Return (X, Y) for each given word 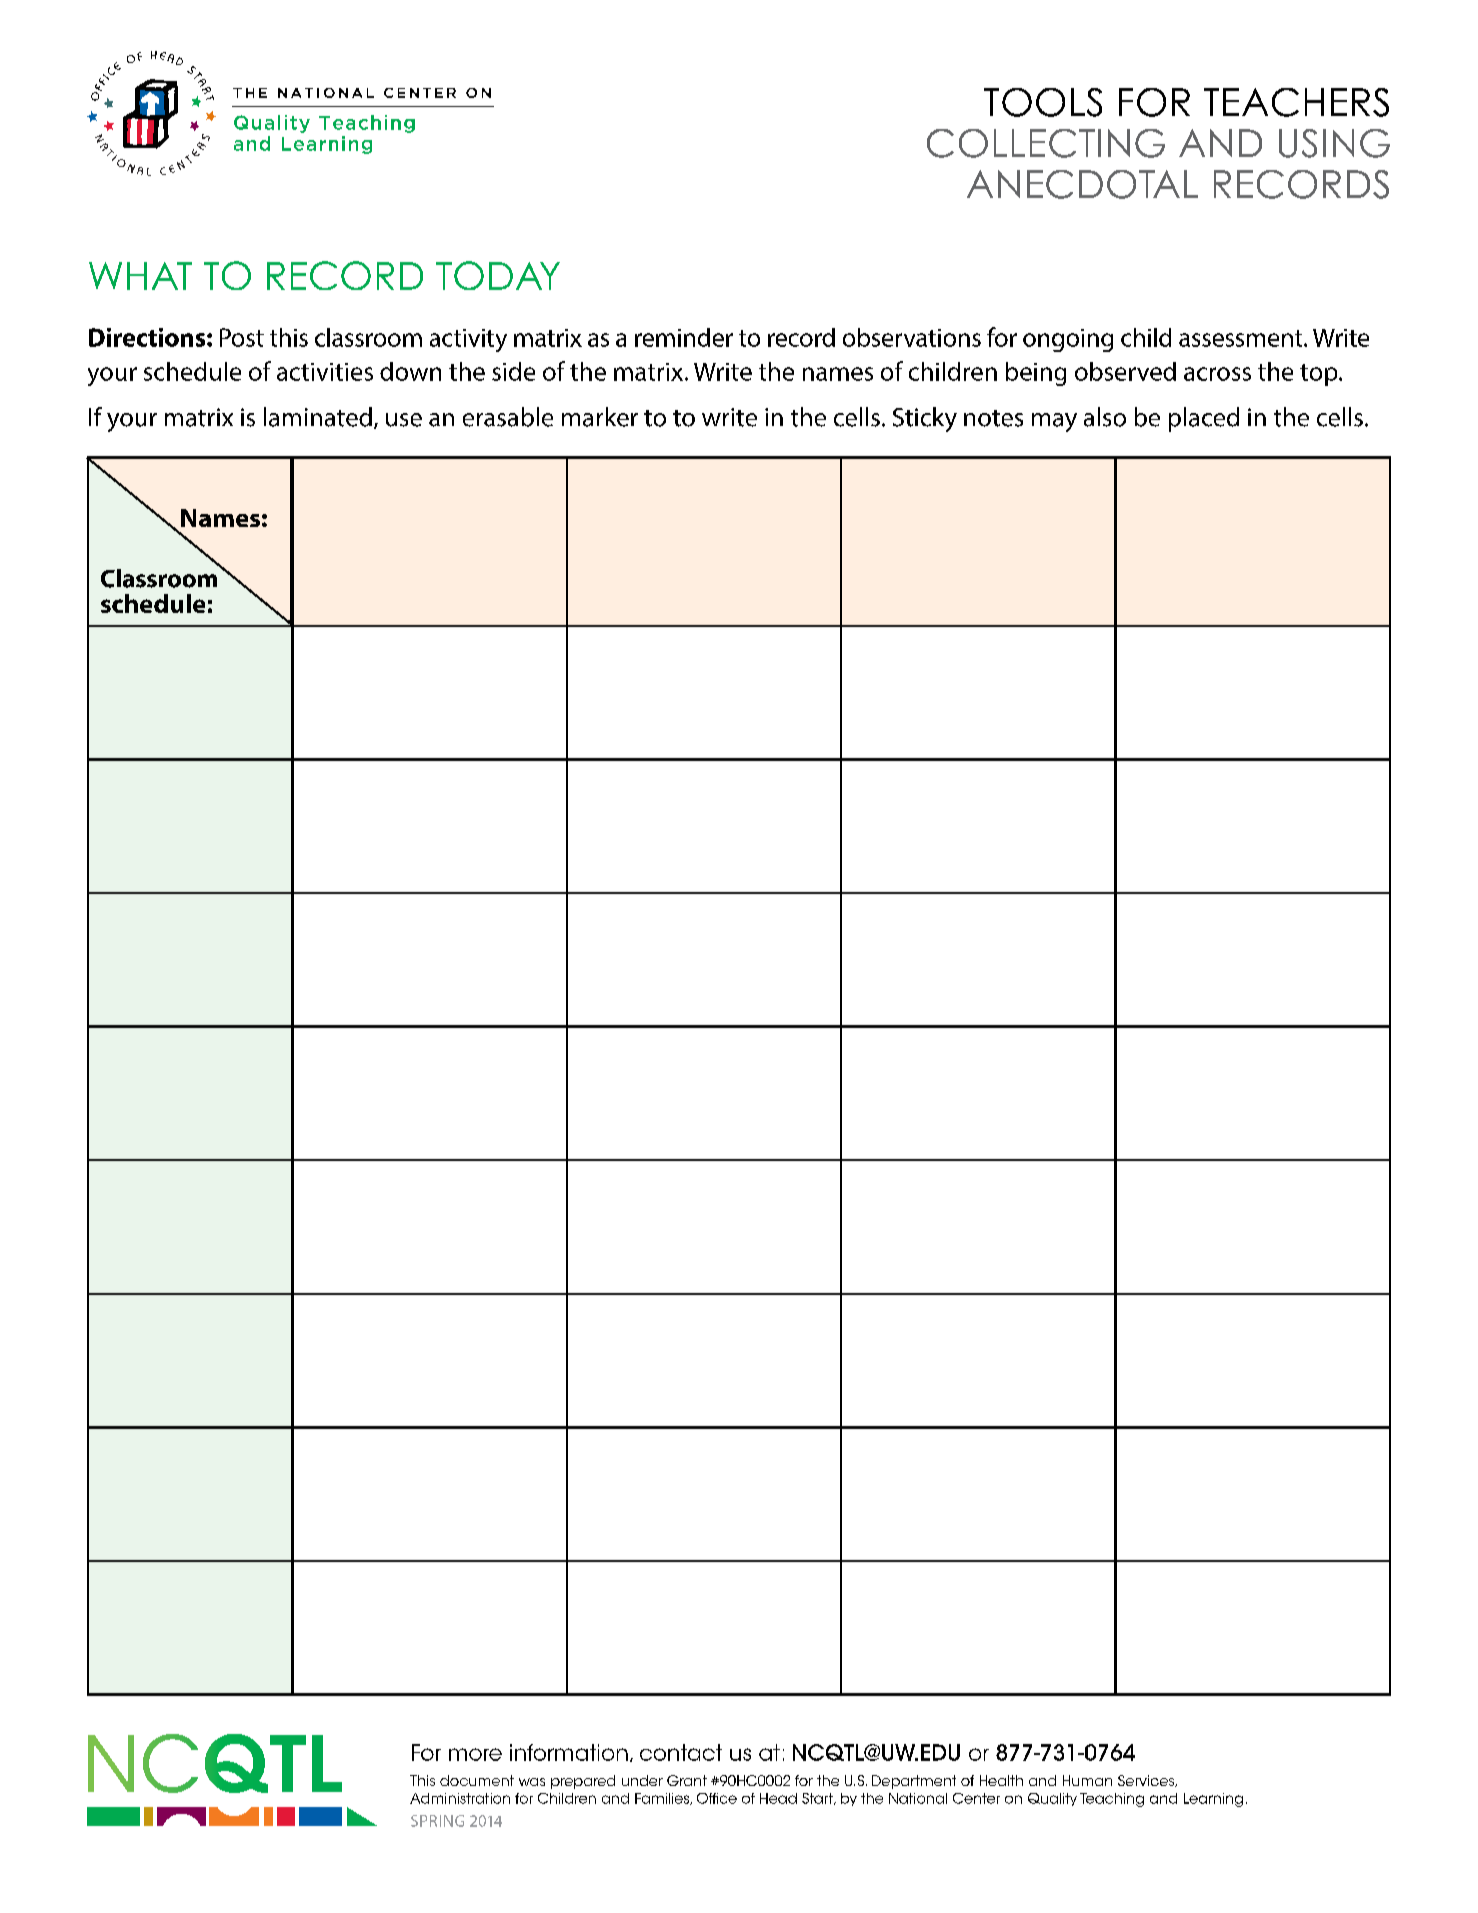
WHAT (140, 276)
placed (1204, 419)
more (475, 1754)
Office (717, 1798)
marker (600, 417)
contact (681, 1752)
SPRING (437, 1821)
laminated (318, 417)
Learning (1213, 1800)
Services (1147, 1781)
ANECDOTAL (1082, 184)
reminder (684, 337)
